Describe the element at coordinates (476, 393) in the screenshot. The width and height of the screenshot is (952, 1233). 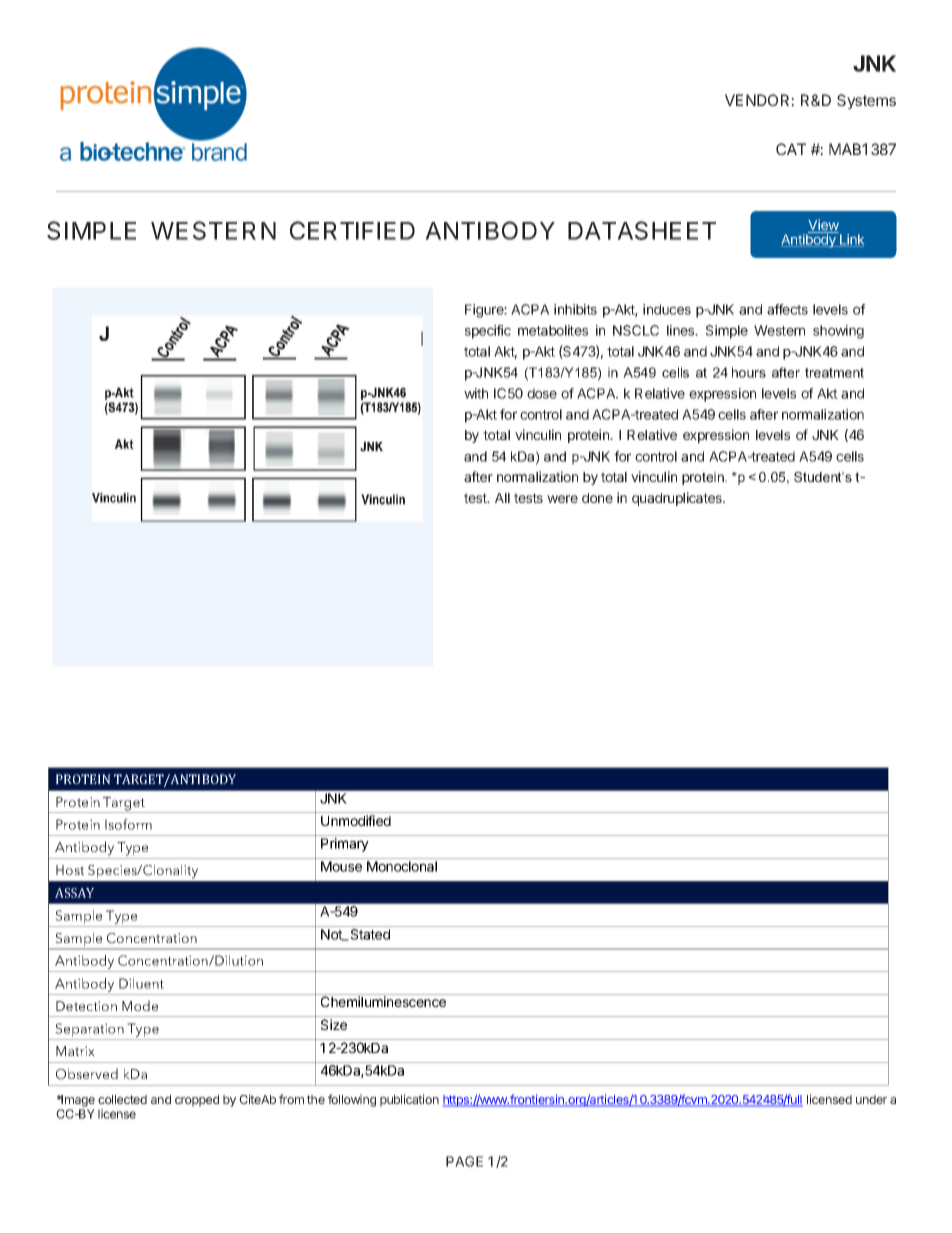
I see `with` at that location.
